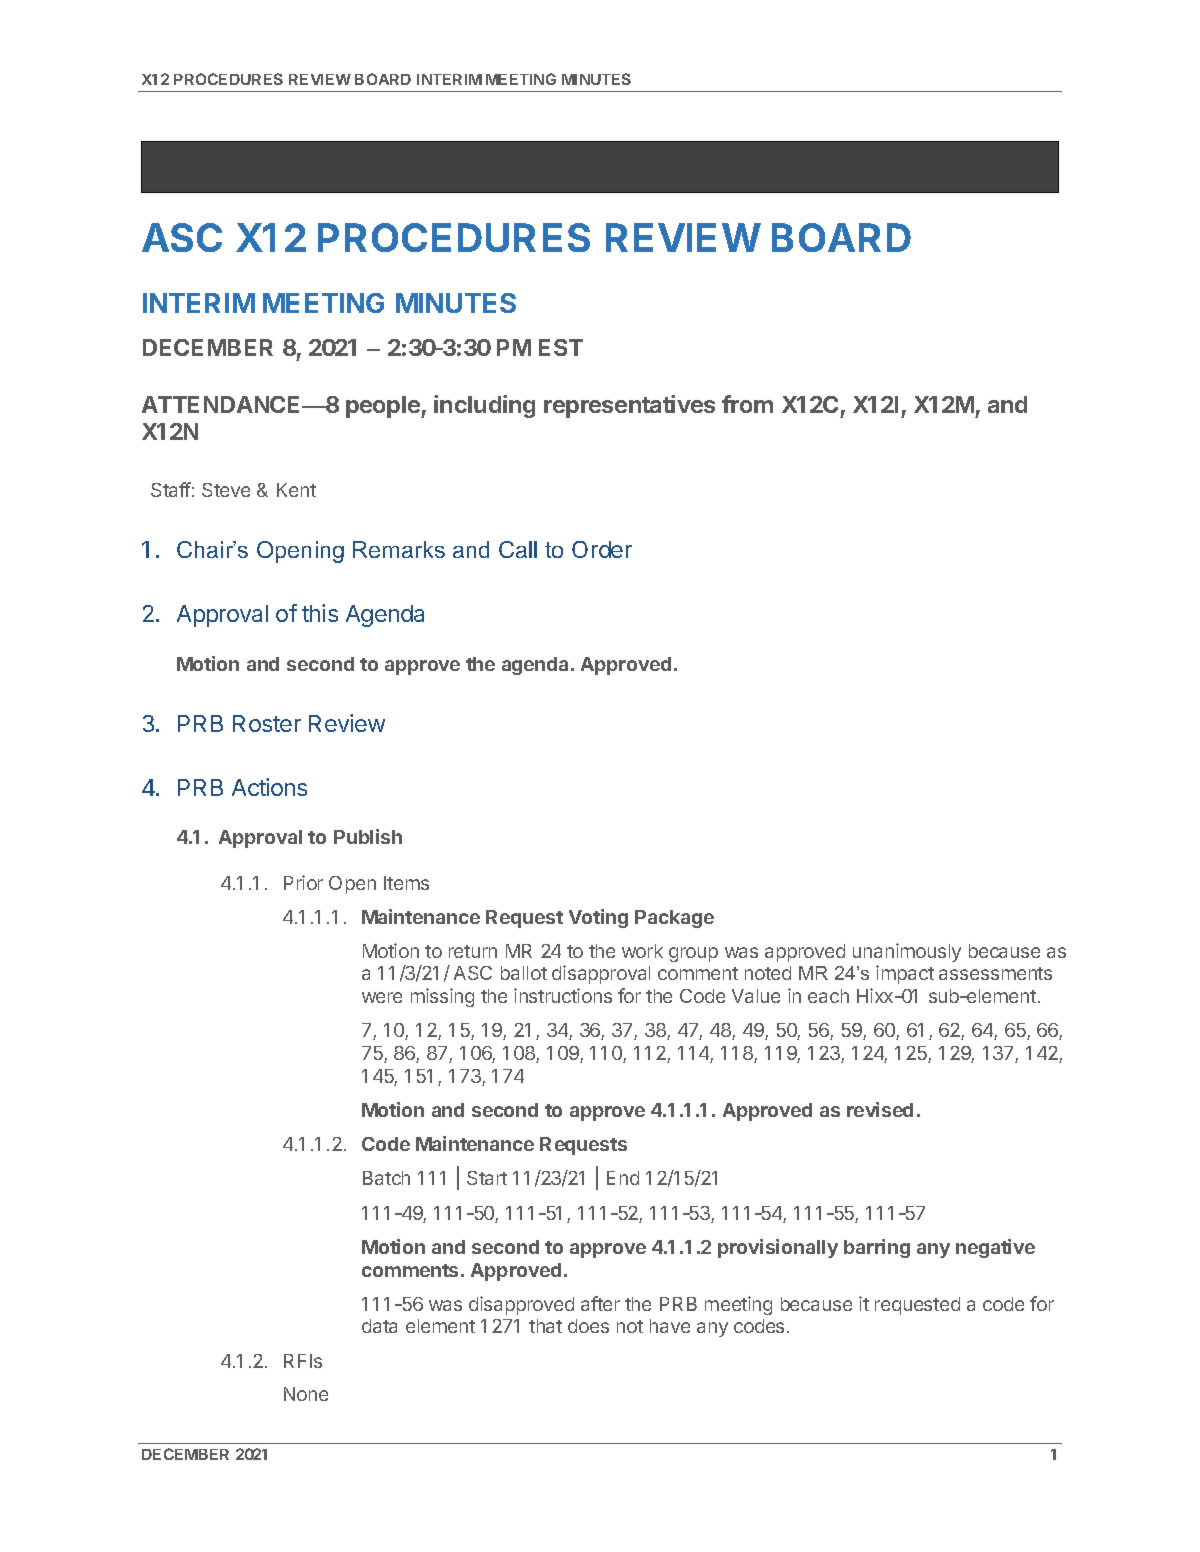  I want to click on instructions, so click(563, 995).
